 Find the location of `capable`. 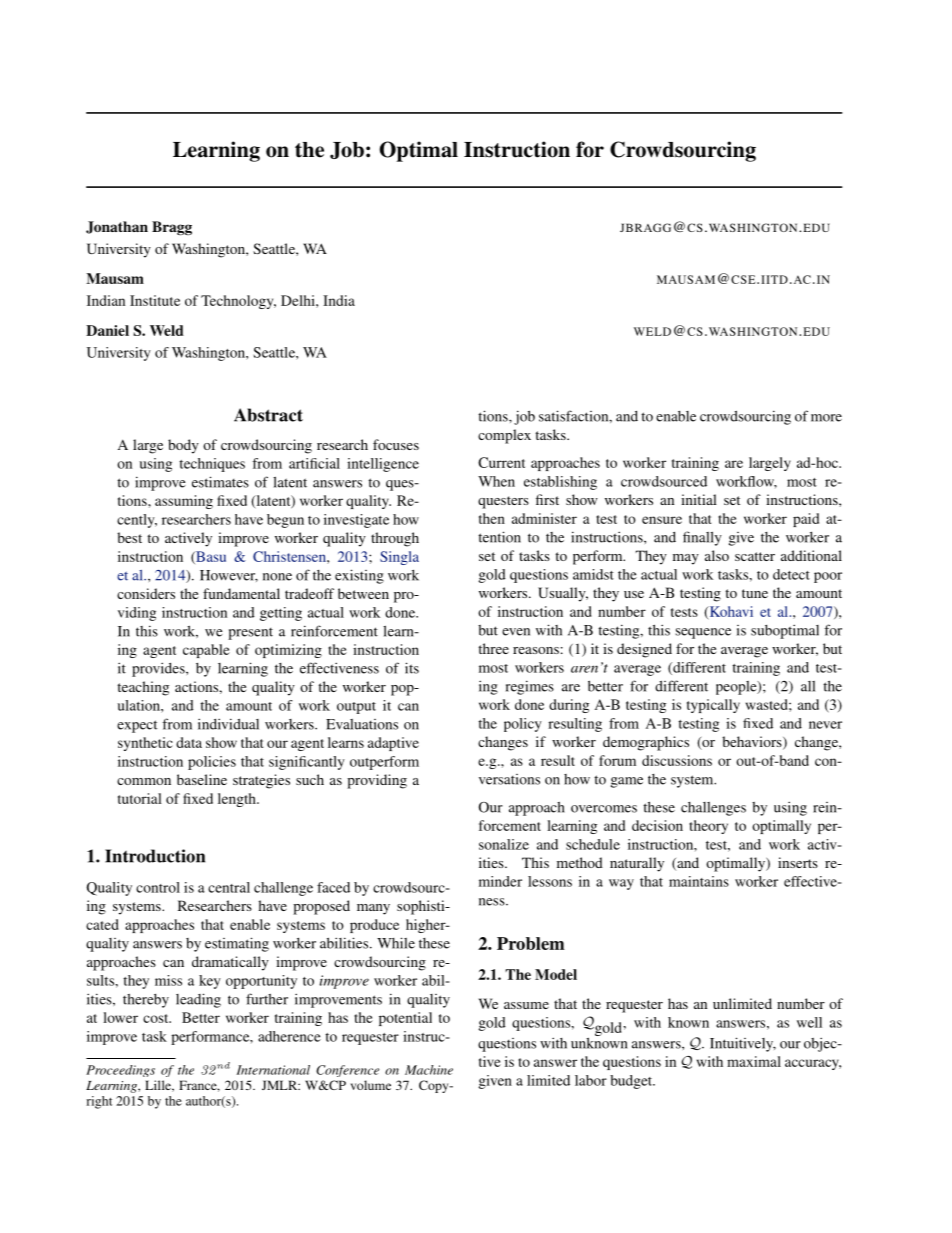

capable is located at coordinates (206, 651).
